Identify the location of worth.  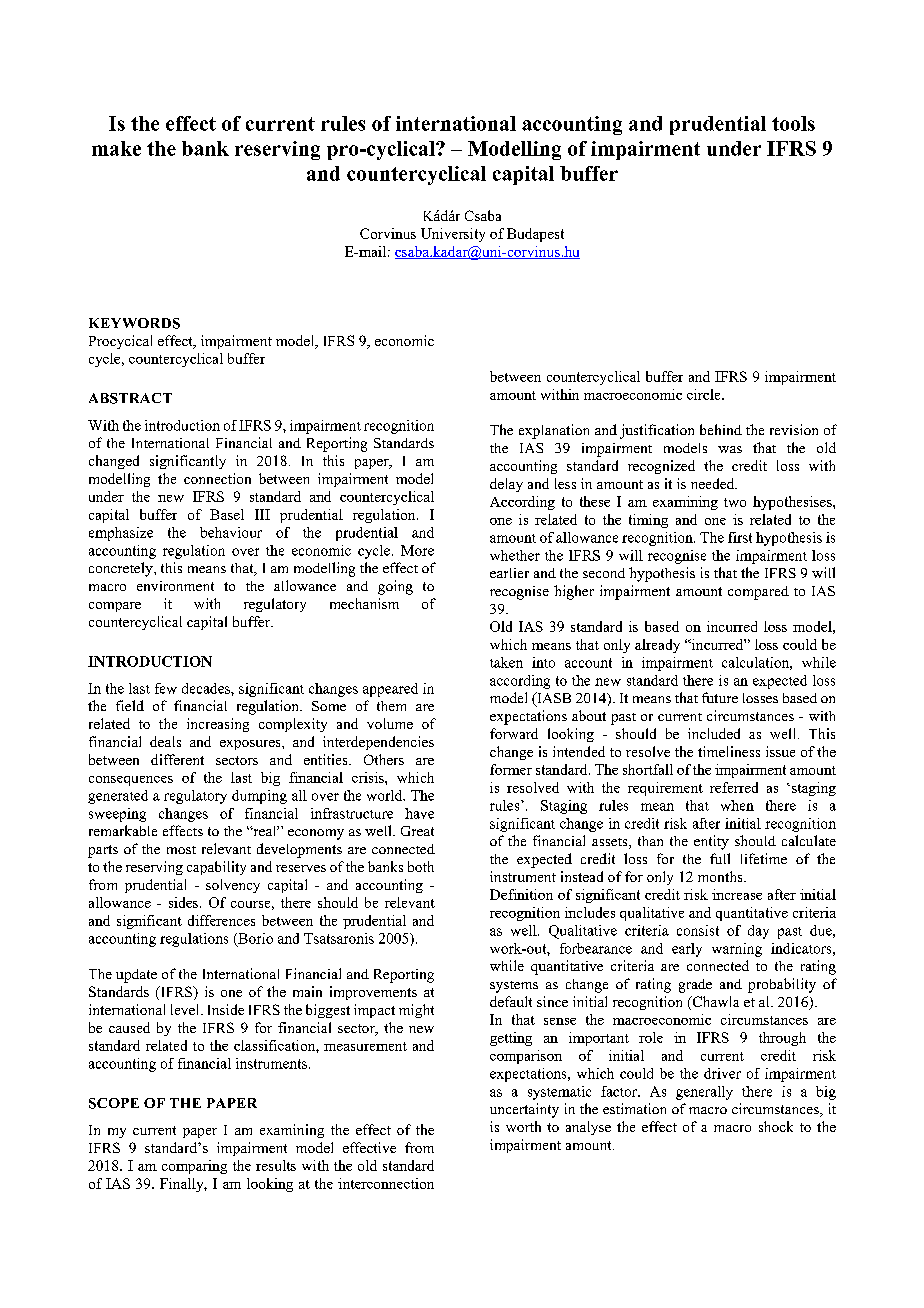
(523, 1126).
